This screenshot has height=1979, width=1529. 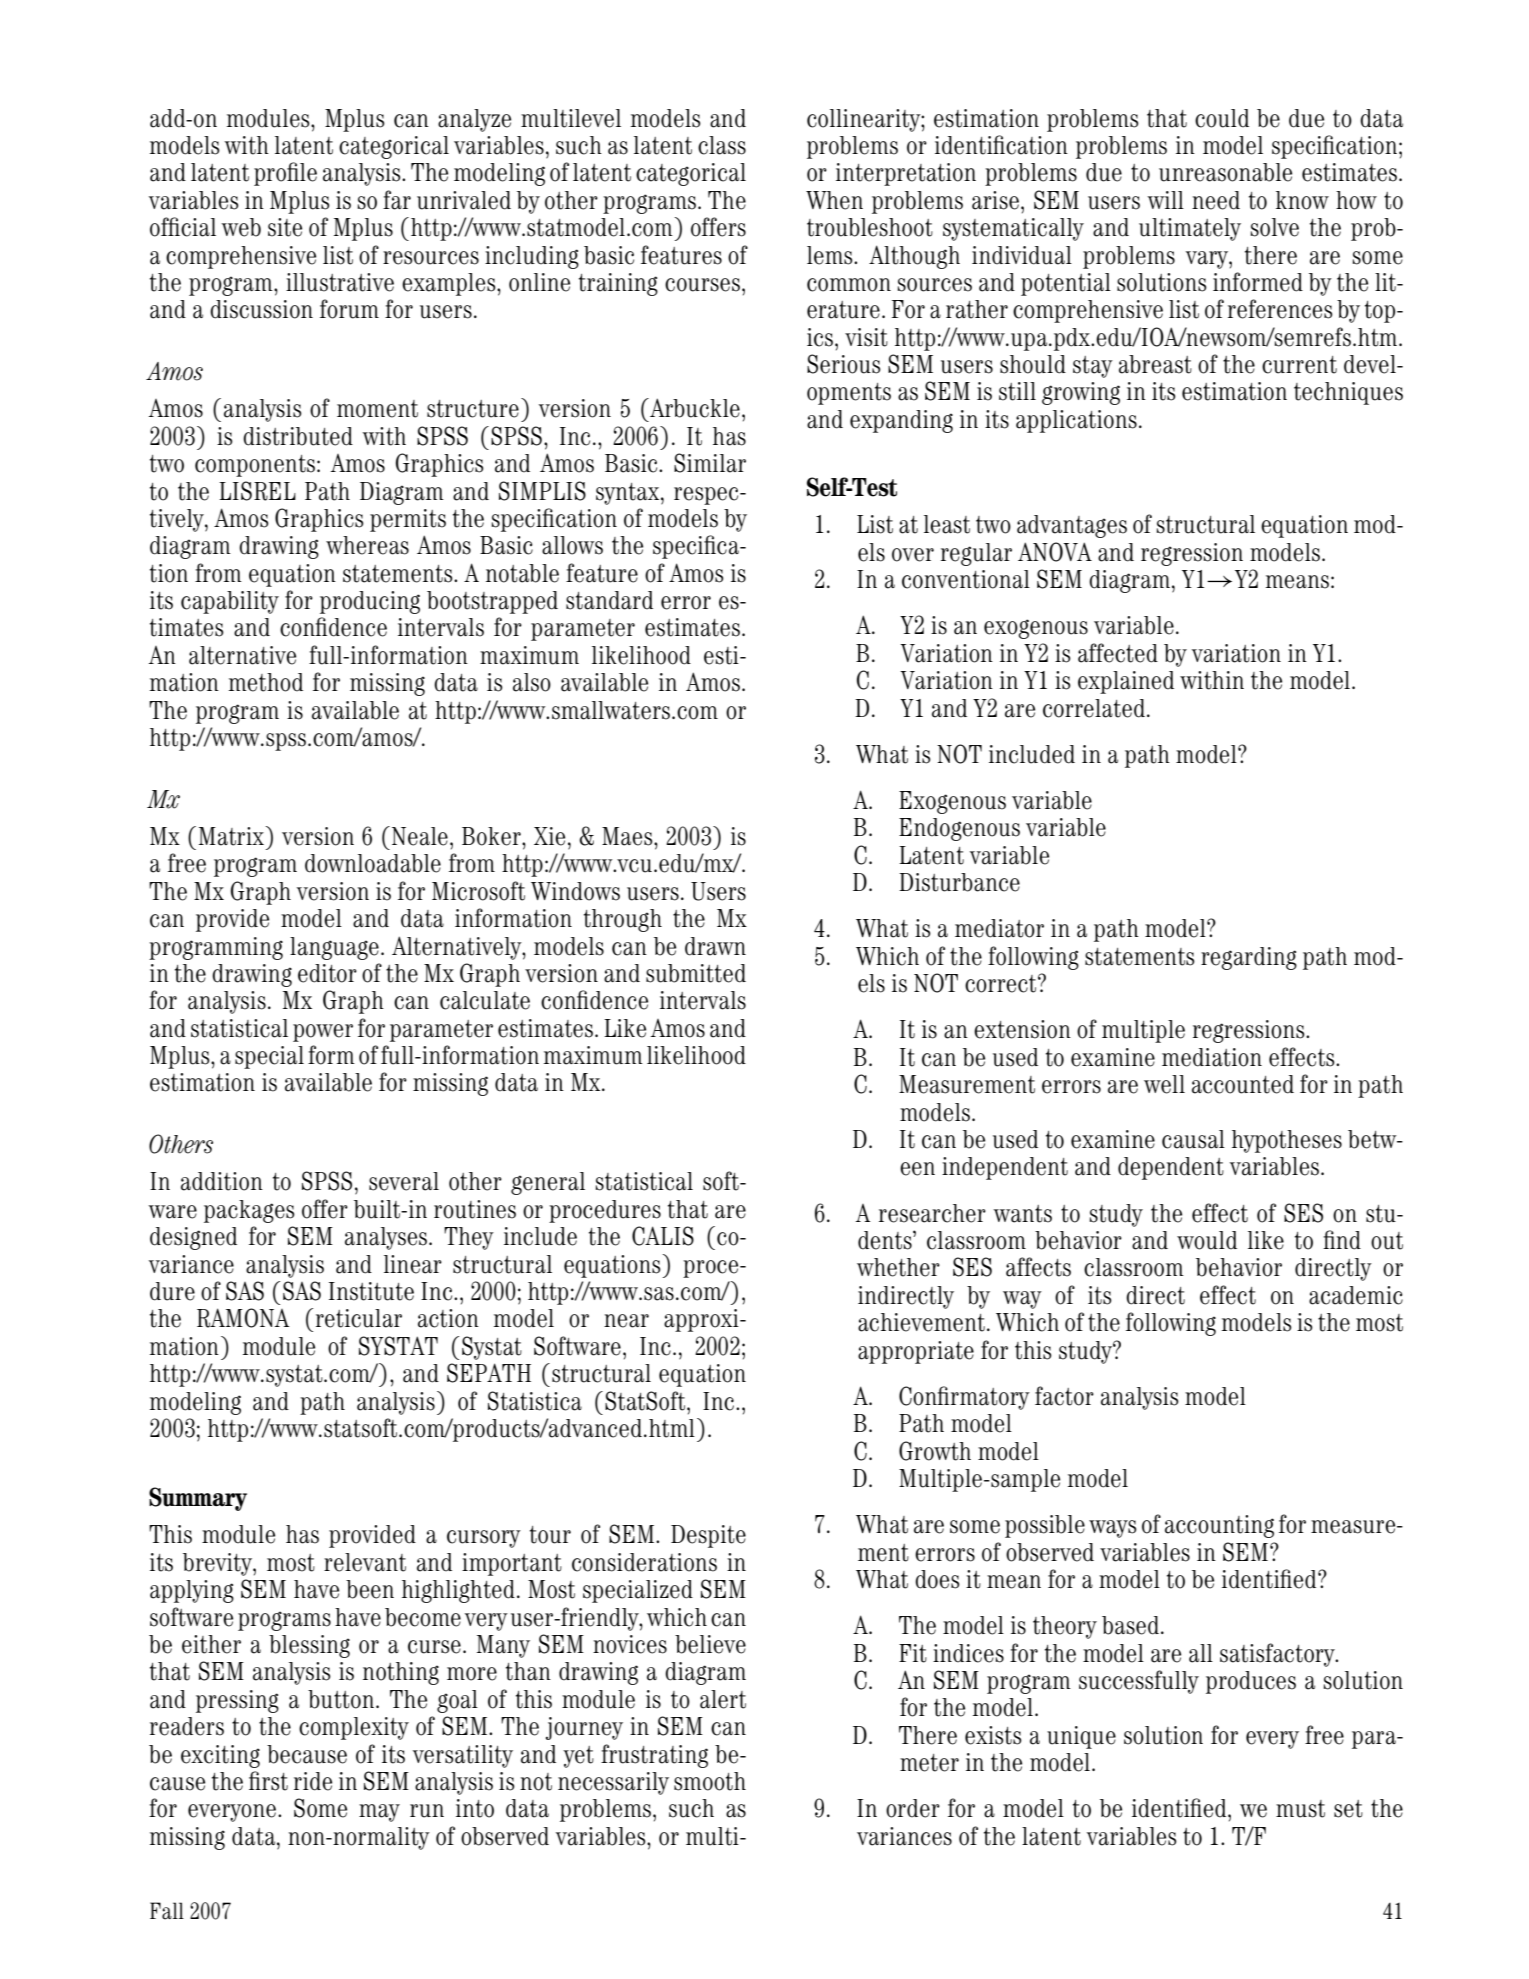 What do you see at coordinates (834, 200) in the screenshot?
I see `When` at bounding box center [834, 200].
